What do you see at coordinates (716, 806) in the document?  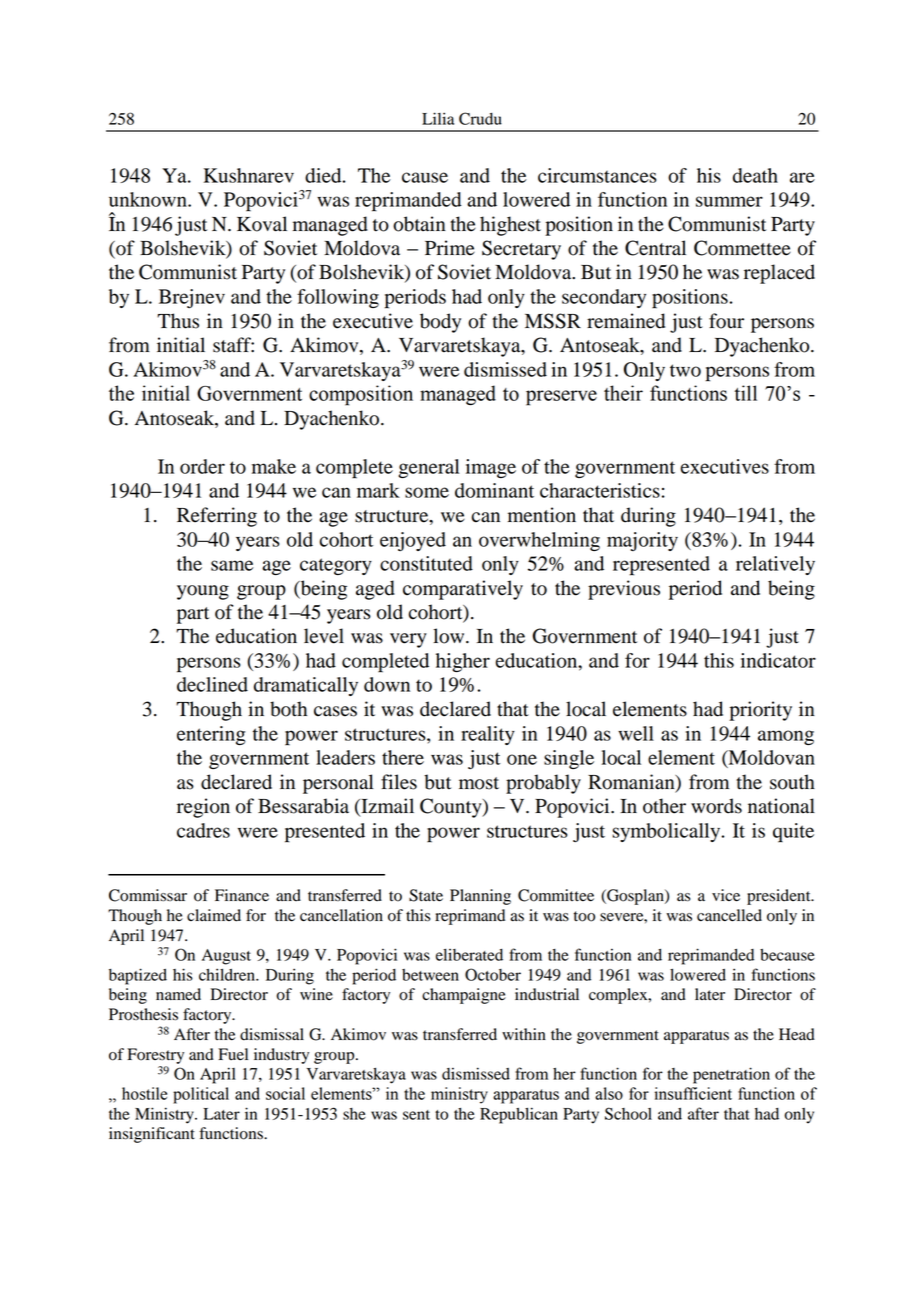 I see `words` at bounding box center [716, 806].
